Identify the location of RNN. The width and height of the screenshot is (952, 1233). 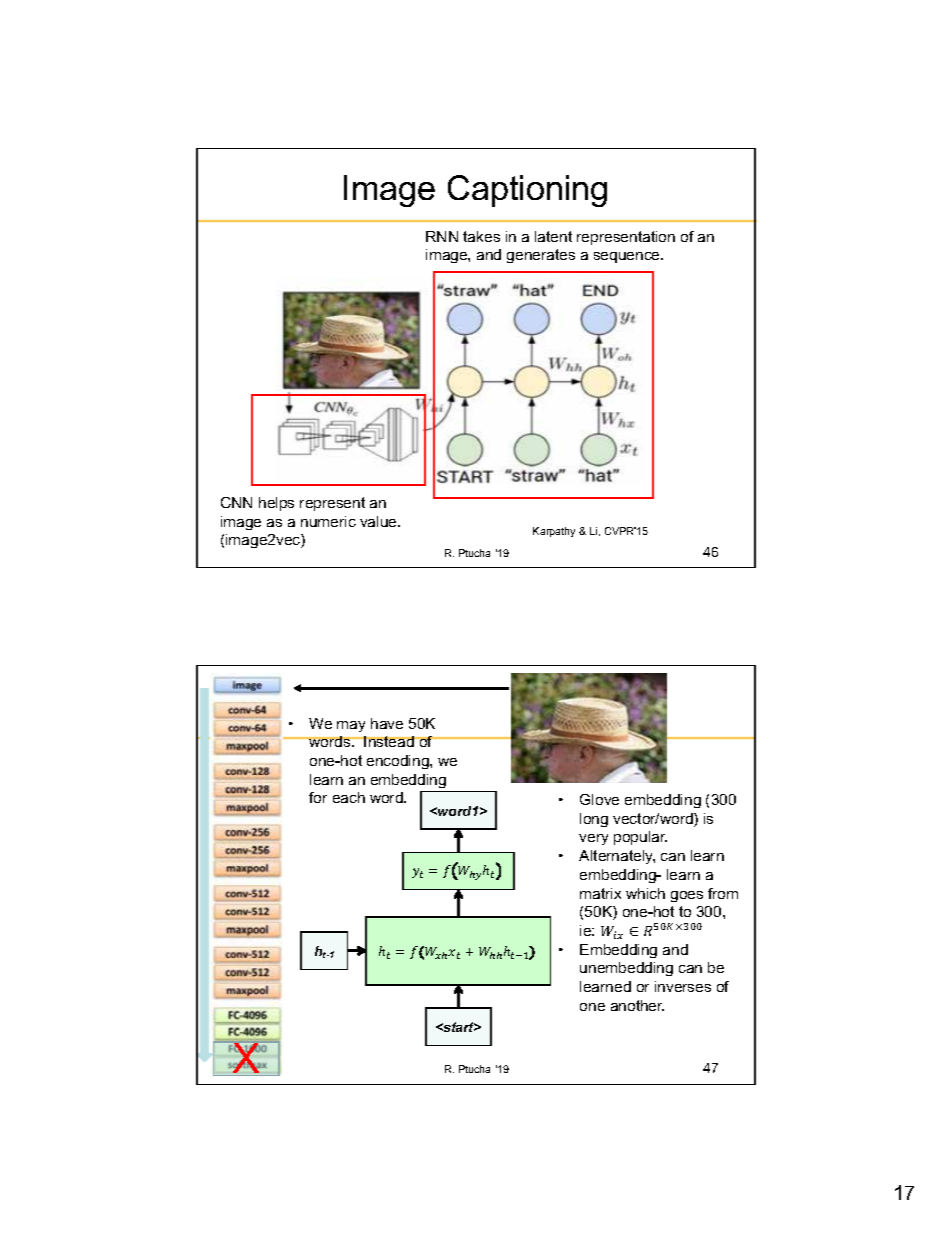
(442, 236).
